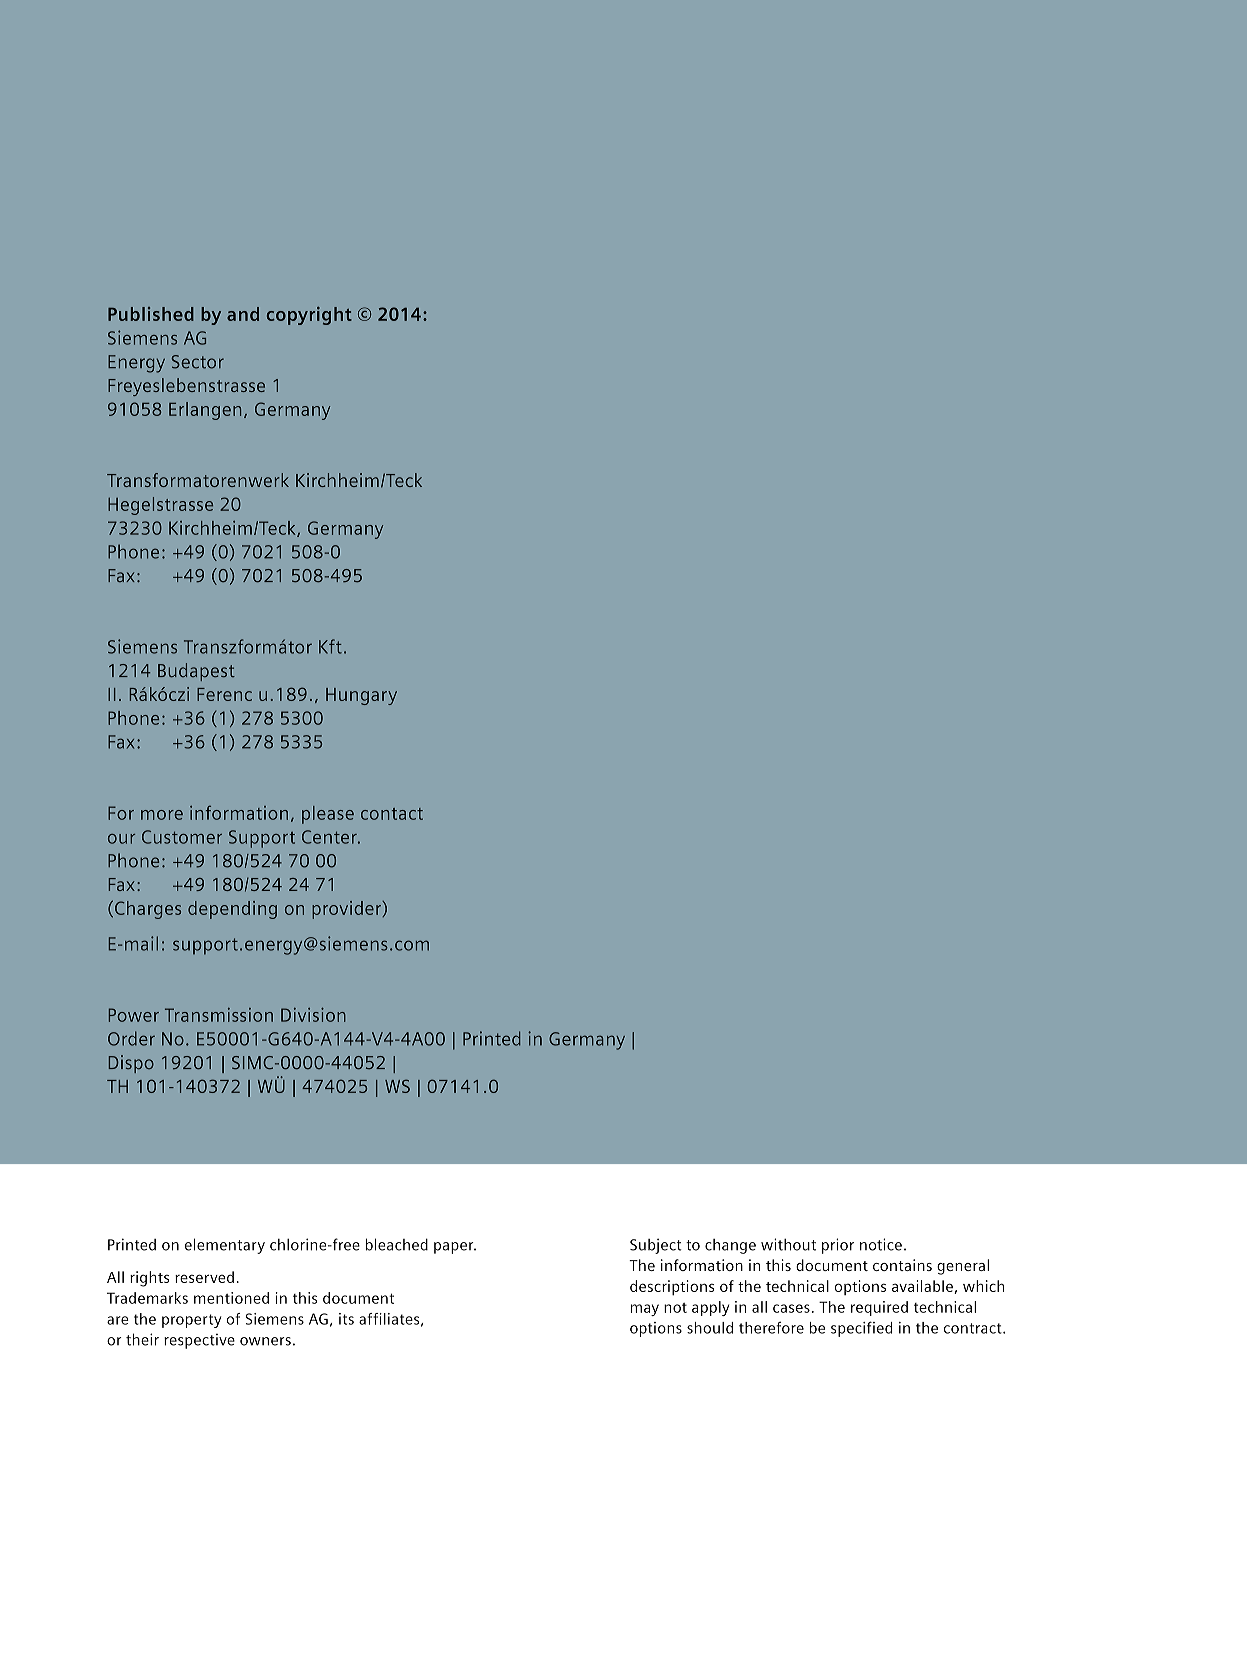 The width and height of the page is (1247, 1663). I want to click on may, so click(645, 1310).
